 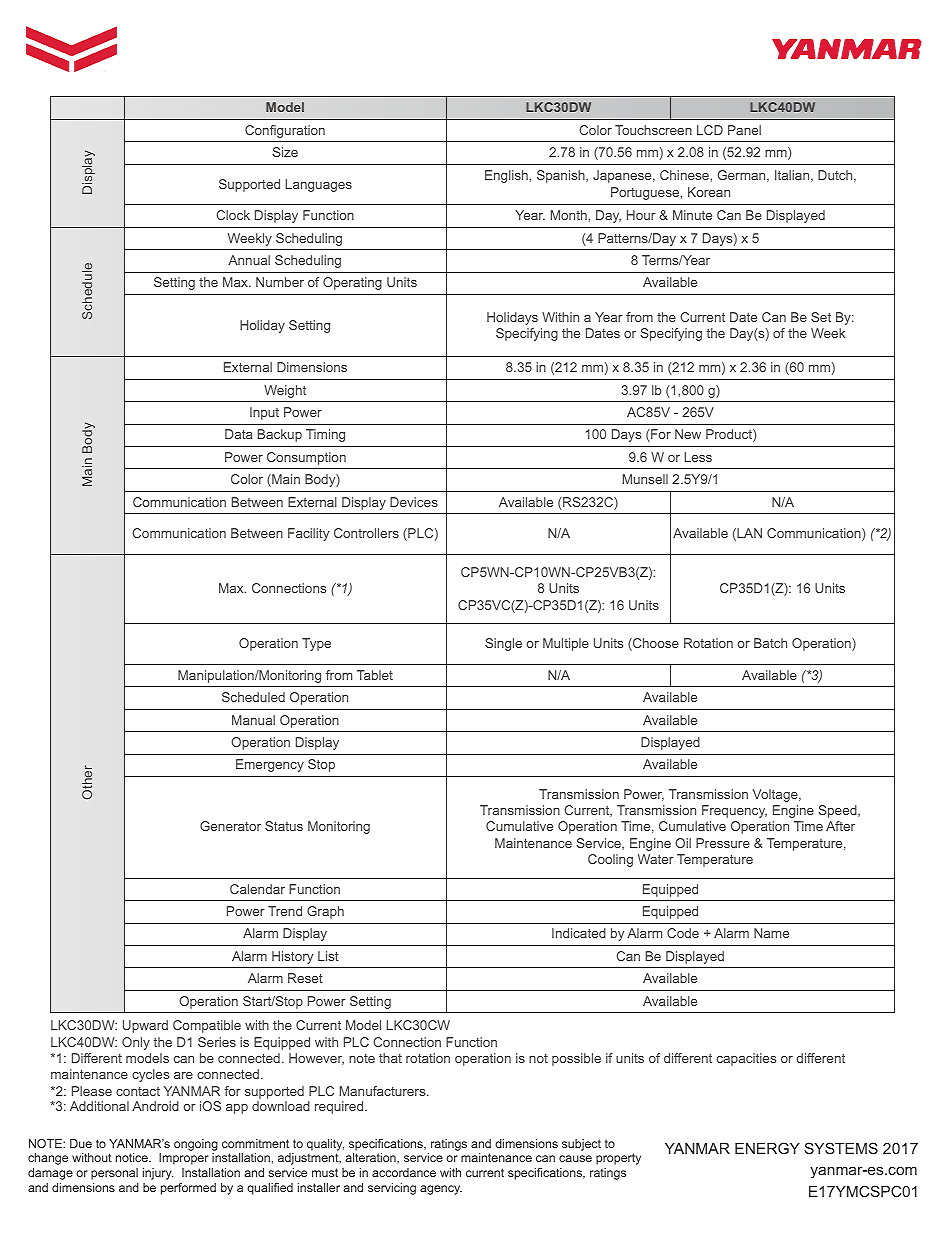 What do you see at coordinates (239, 434) in the screenshot?
I see `Data` at bounding box center [239, 434].
